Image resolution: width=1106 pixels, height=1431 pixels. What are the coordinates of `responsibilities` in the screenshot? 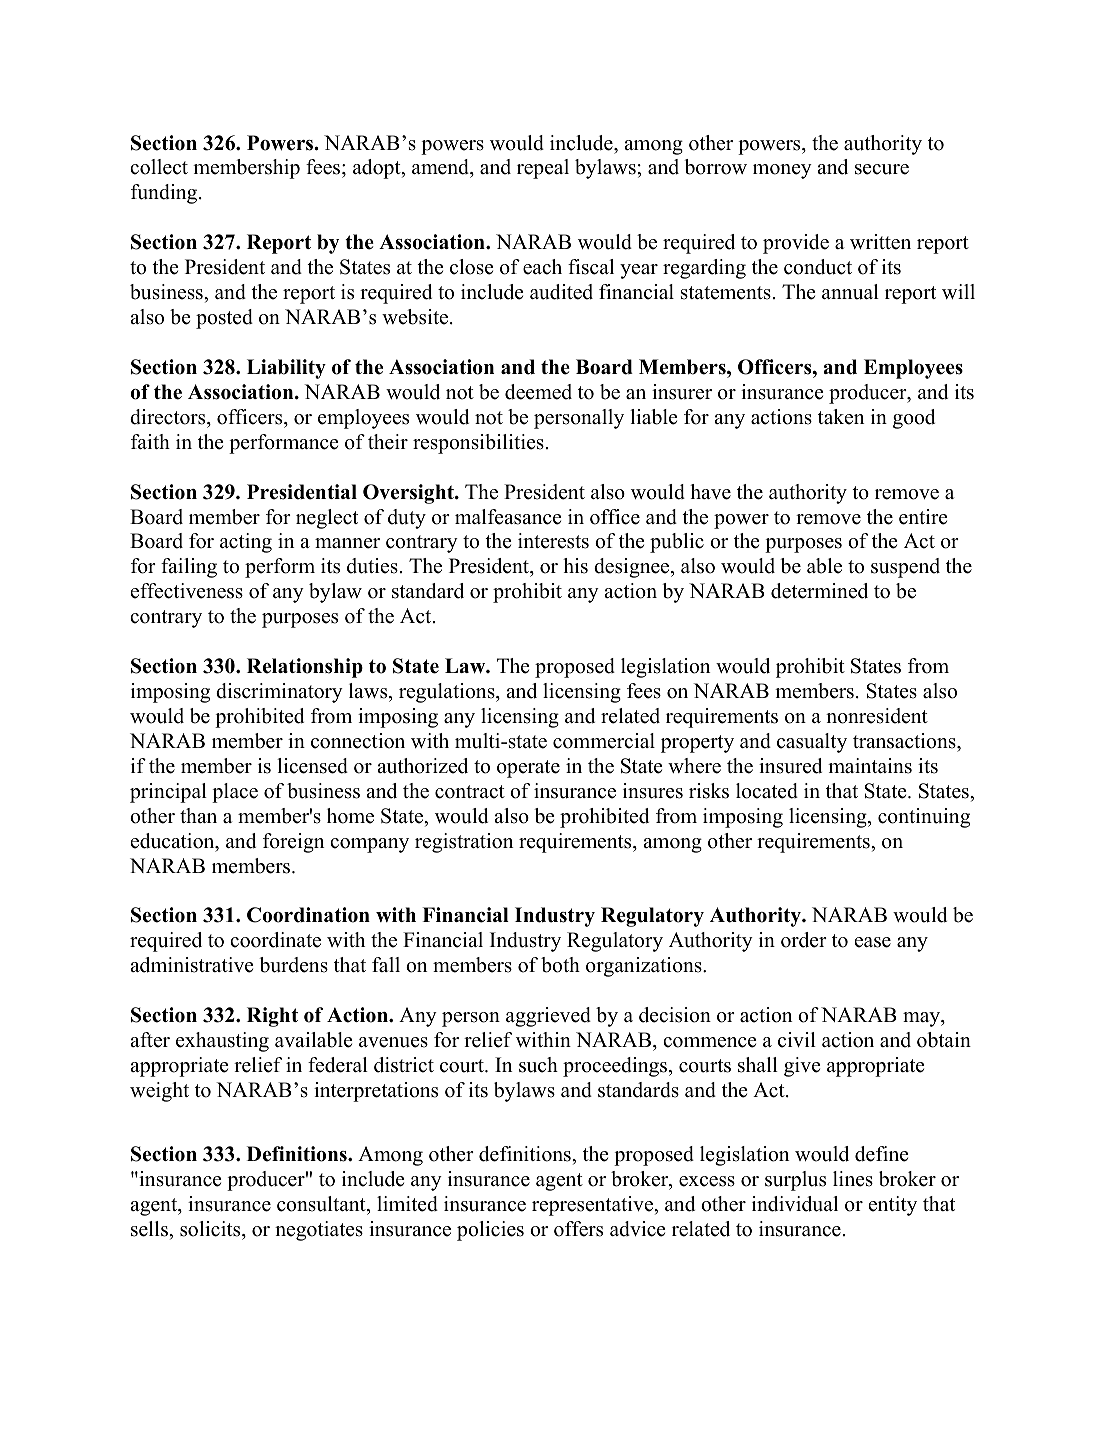 It's located at (478, 444).
